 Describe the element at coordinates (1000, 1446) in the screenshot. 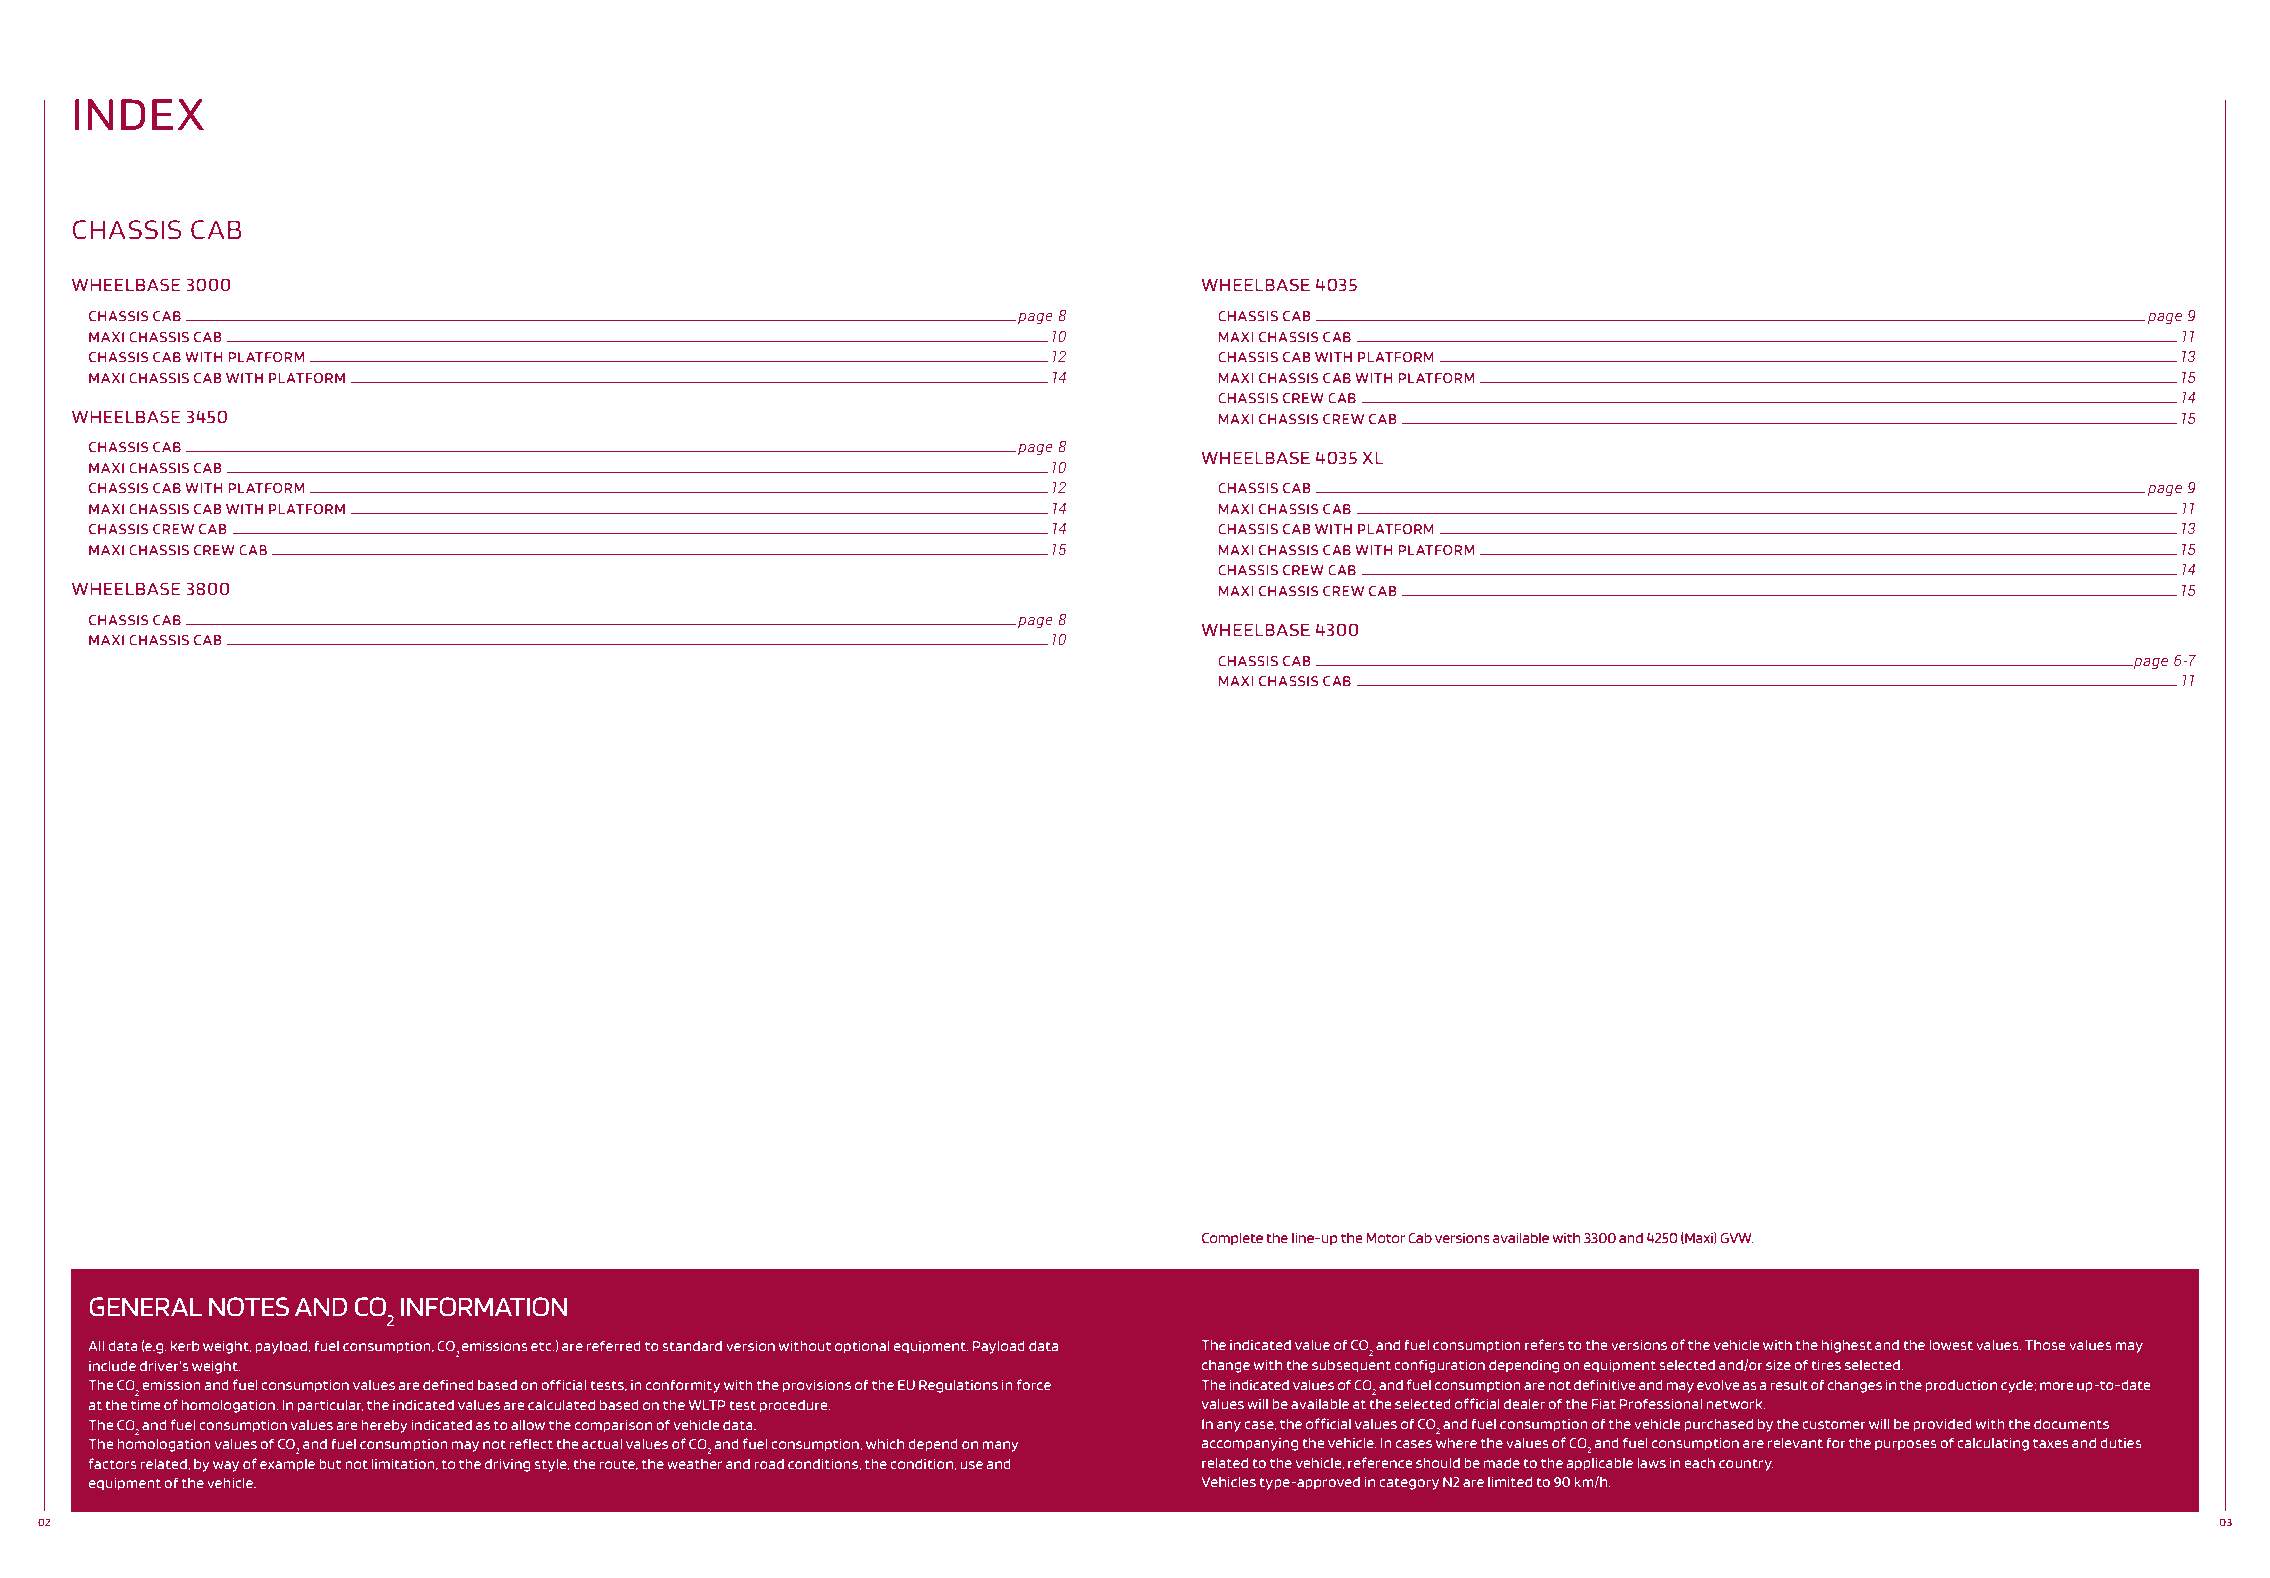

I see `many` at that location.
